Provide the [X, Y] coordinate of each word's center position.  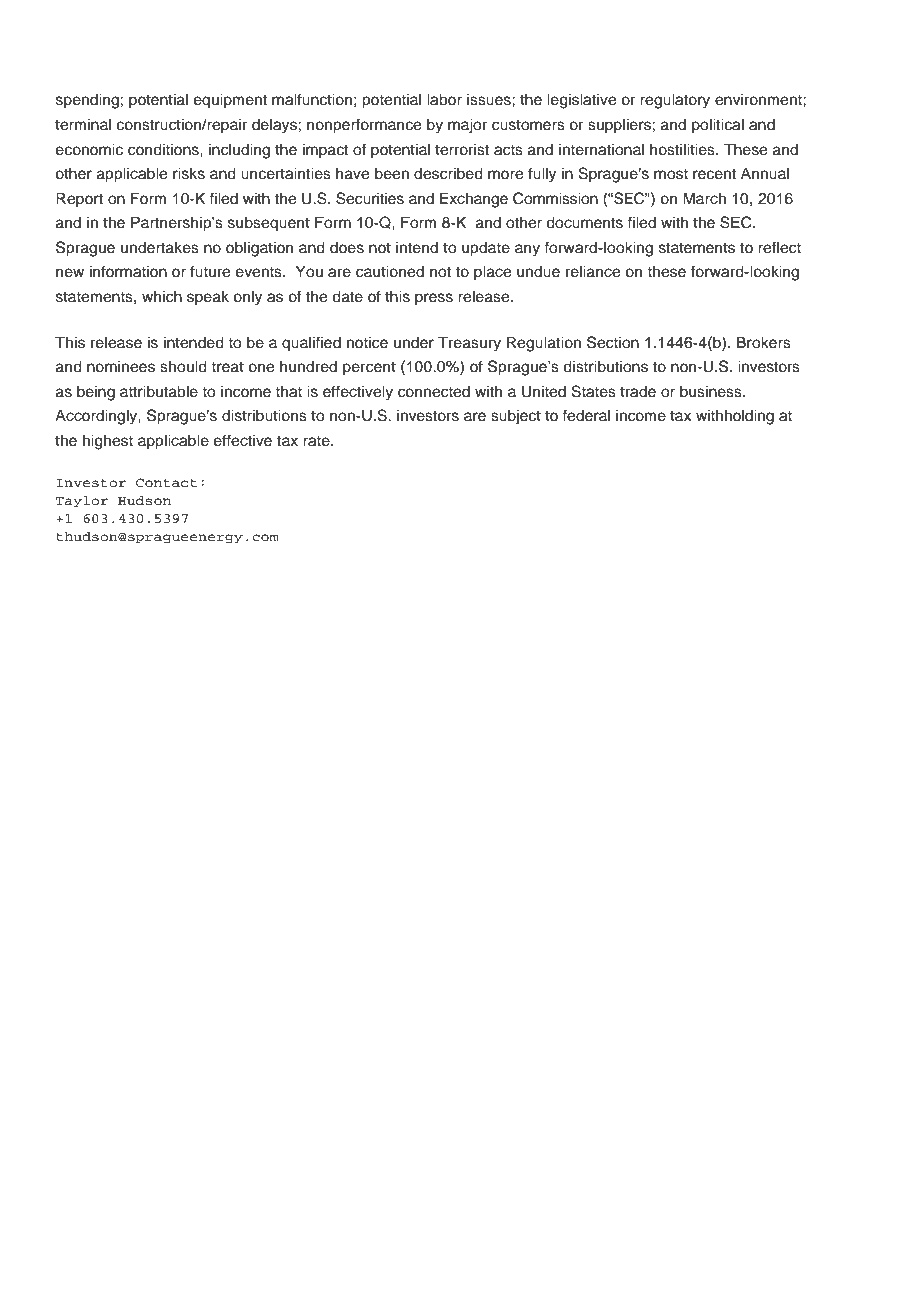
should [183, 366]
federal [586, 415]
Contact [166, 483]
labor [444, 99]
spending [87, 101]
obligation [259, 249]
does [347, 247]
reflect [779, 247]
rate [317, 441]
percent [369, 368]
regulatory [675, 101]
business [712, 391]
